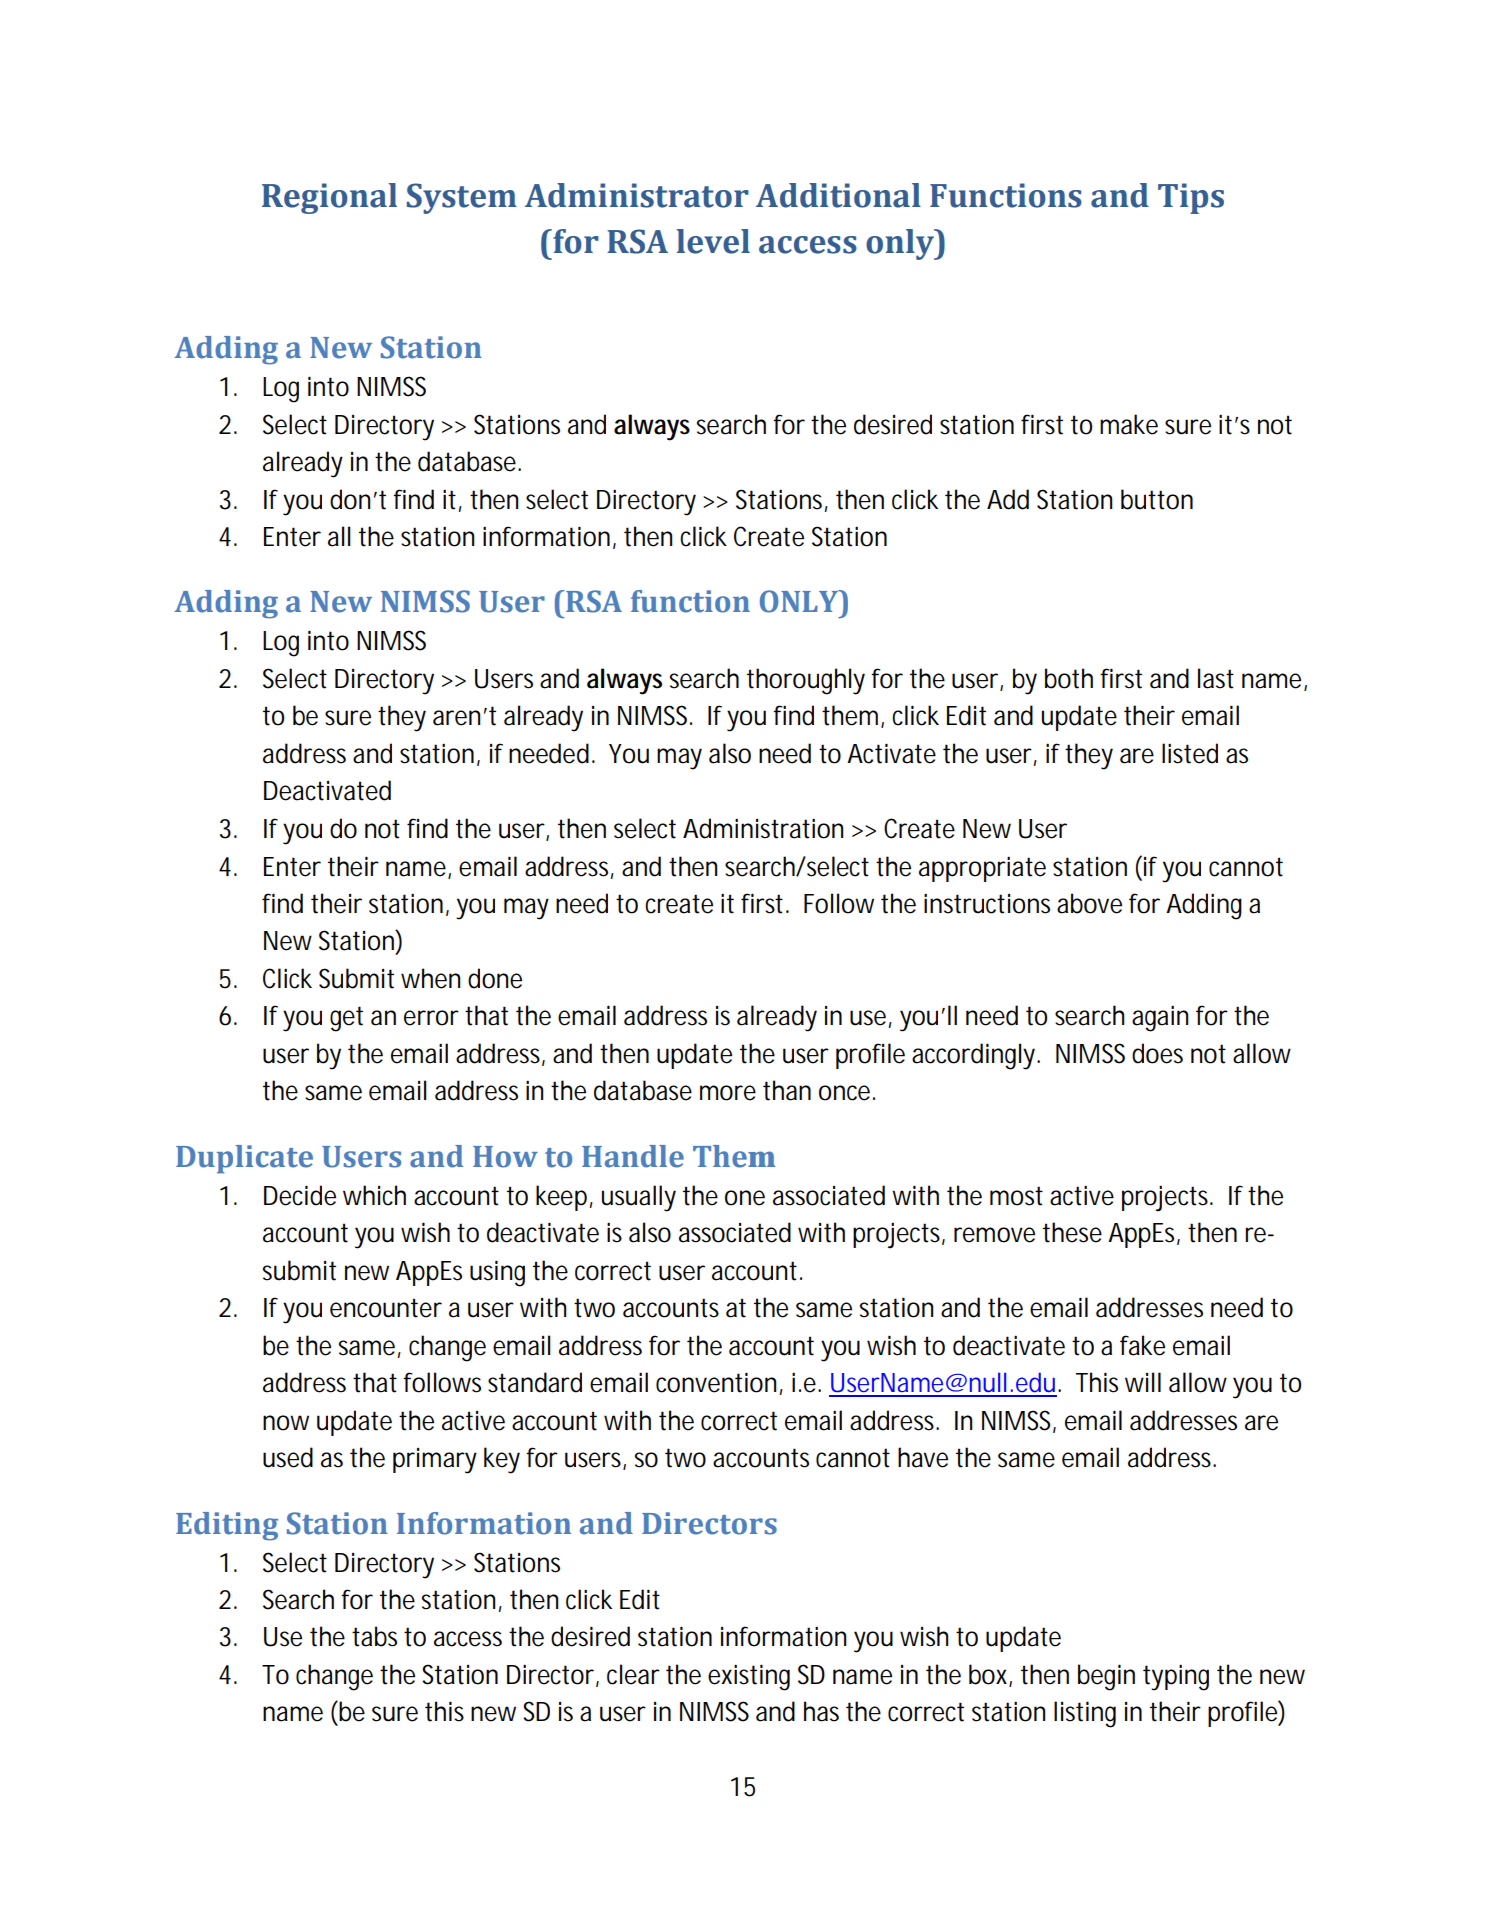 This screenshot has width=1486, height=1923. Describe the element at coordinates (713, 241) in the screenshot. I see `level` at that location.
